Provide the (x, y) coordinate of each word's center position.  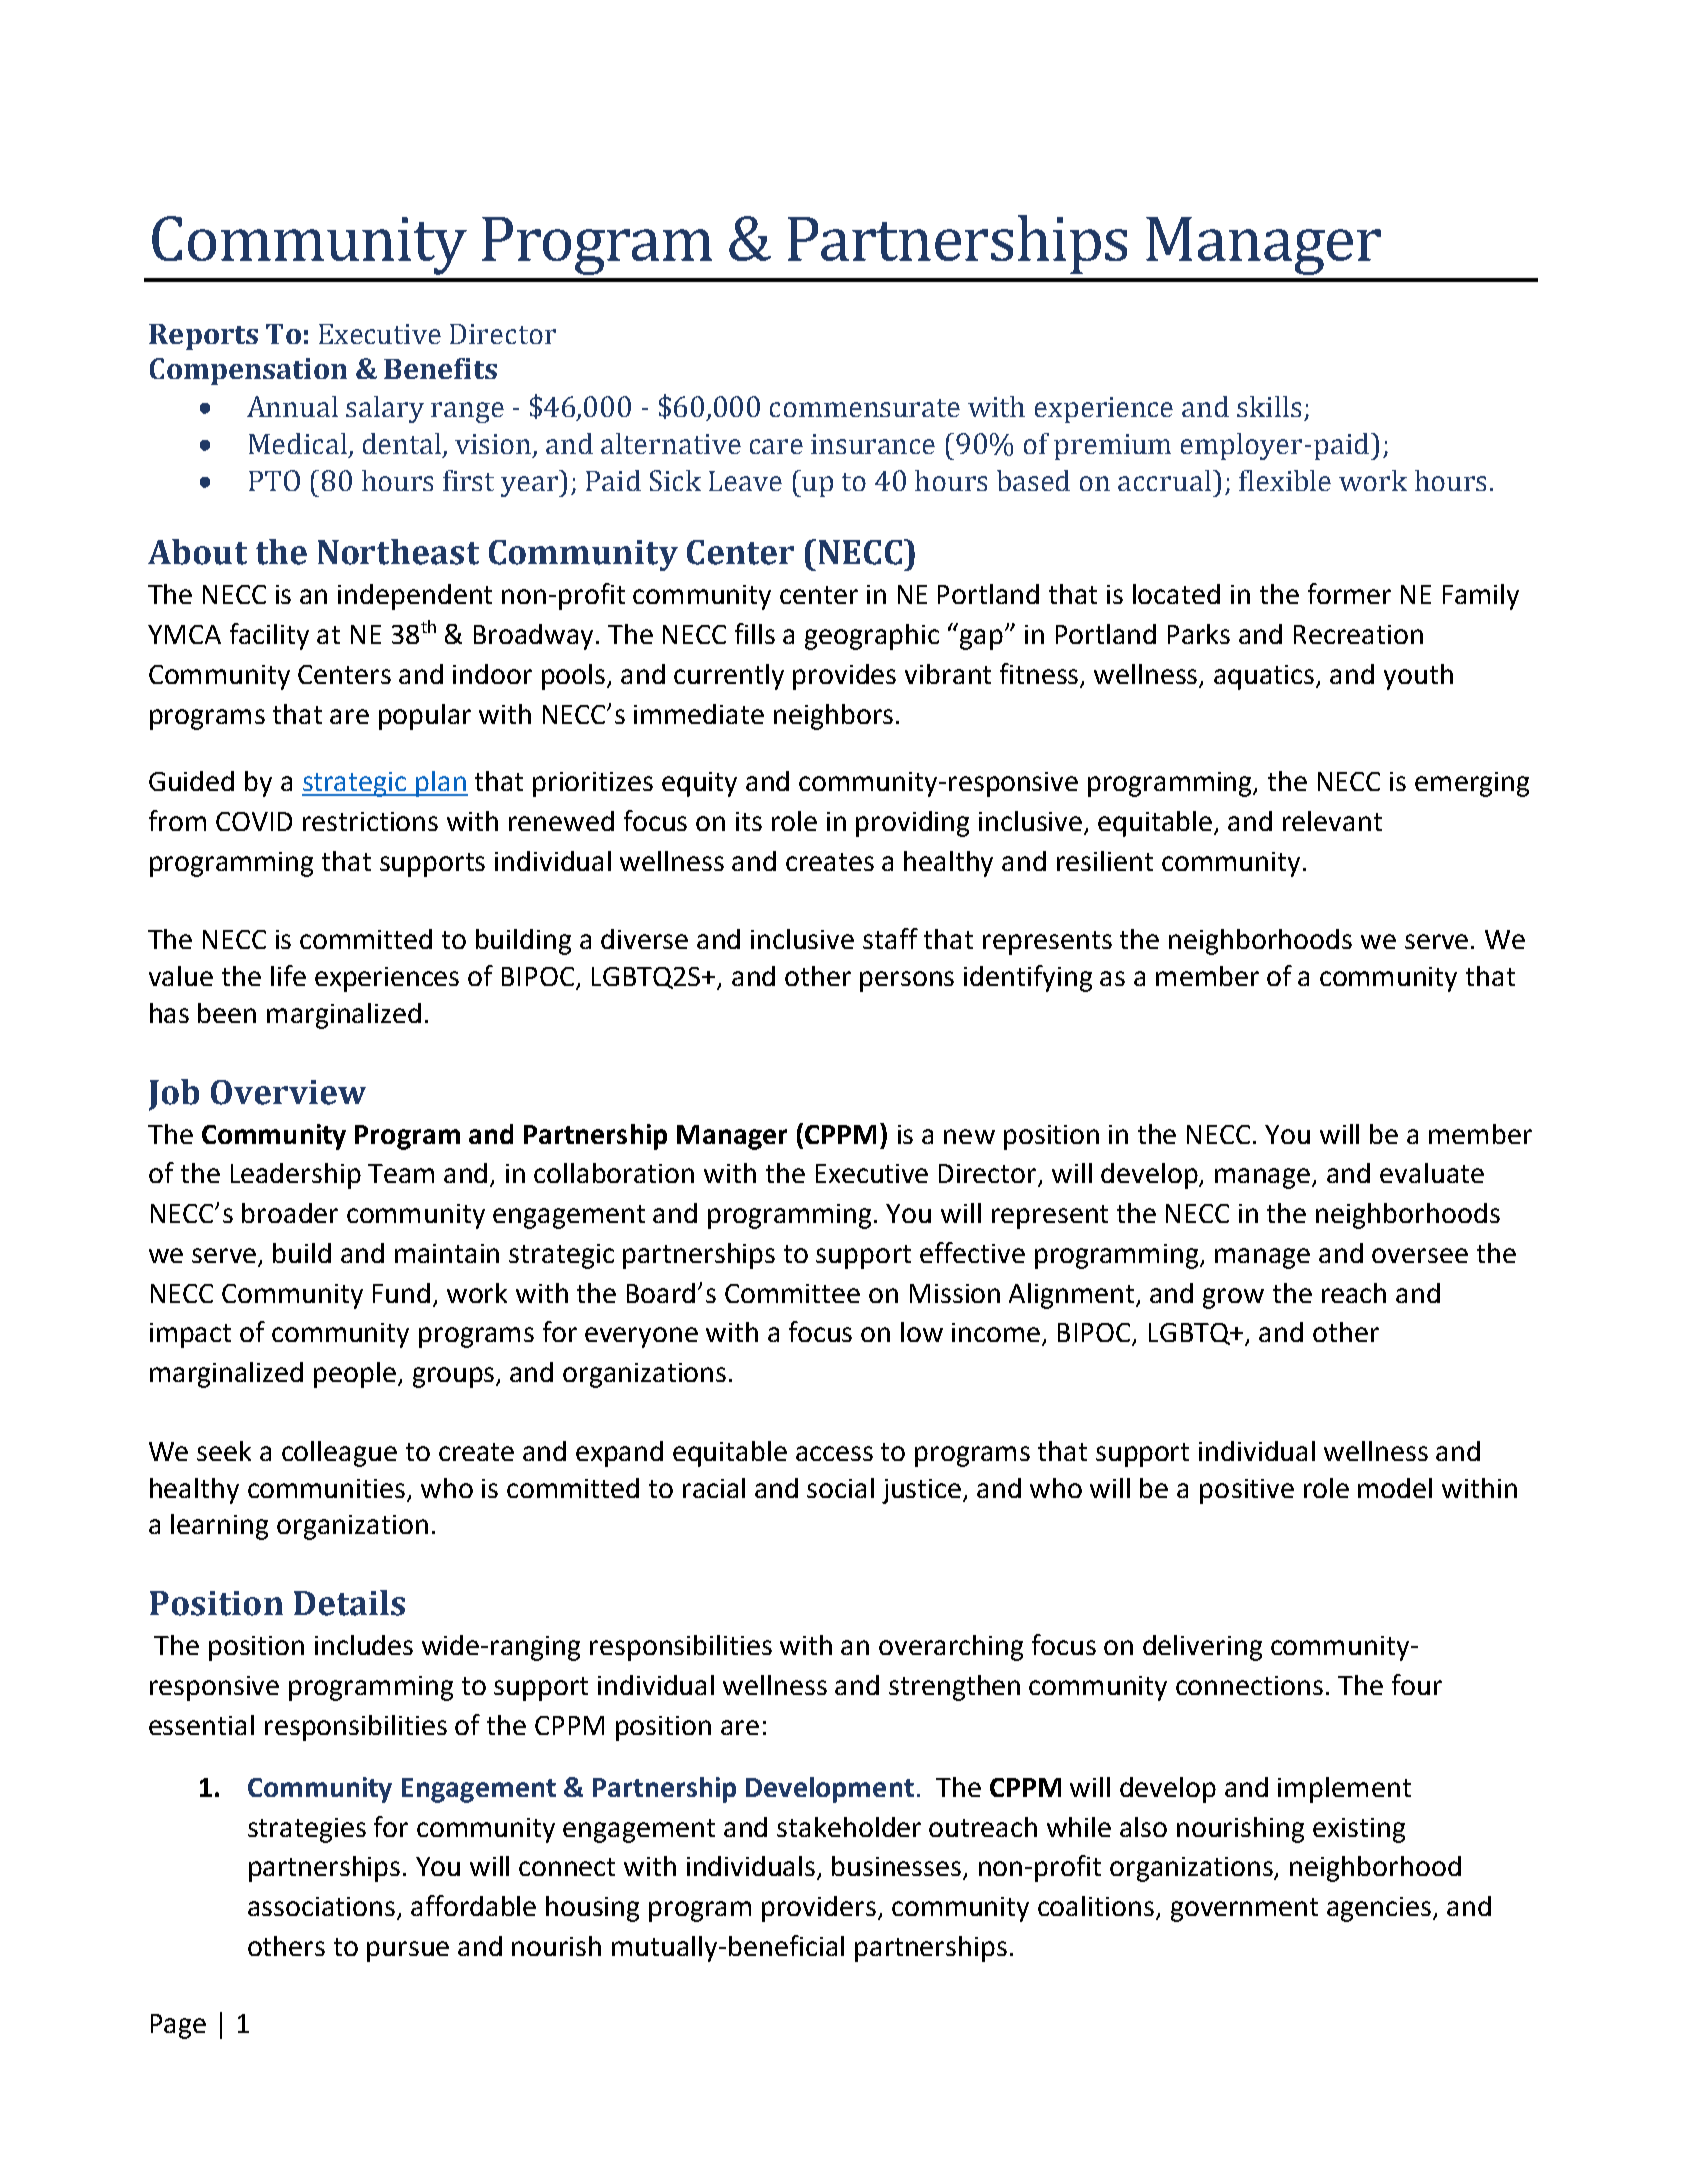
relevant (1332, 821)
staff (890, 938)
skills (1269, 406)
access (834, 1453)
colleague (339, 1454)
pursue (408, 1951)
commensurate (865, 408)
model (1395, 1488)
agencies (1380, 1909)
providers (819, 1909)
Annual (292, 406)
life (288, 975)
